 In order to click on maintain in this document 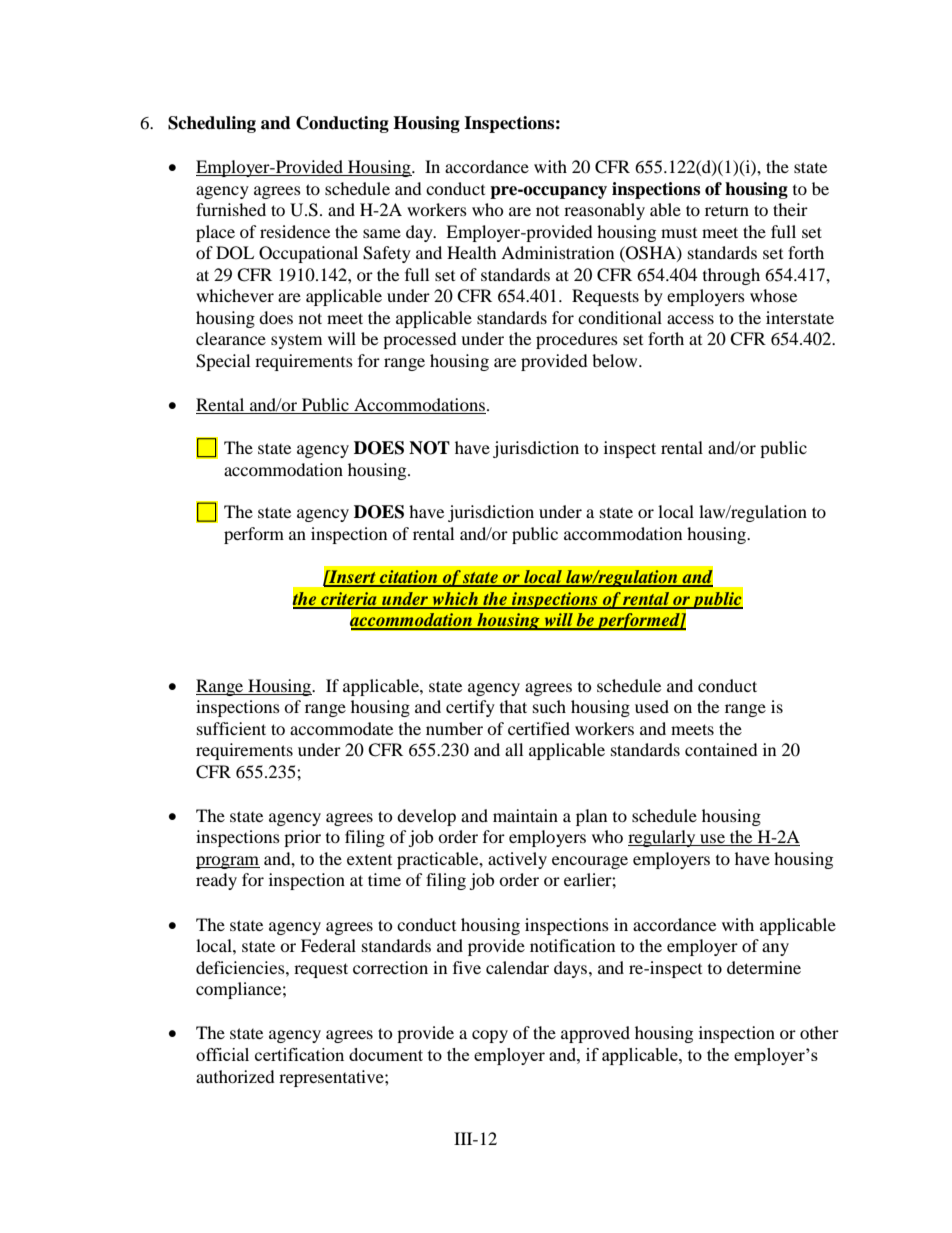, I will do `click(525, 815)`.
